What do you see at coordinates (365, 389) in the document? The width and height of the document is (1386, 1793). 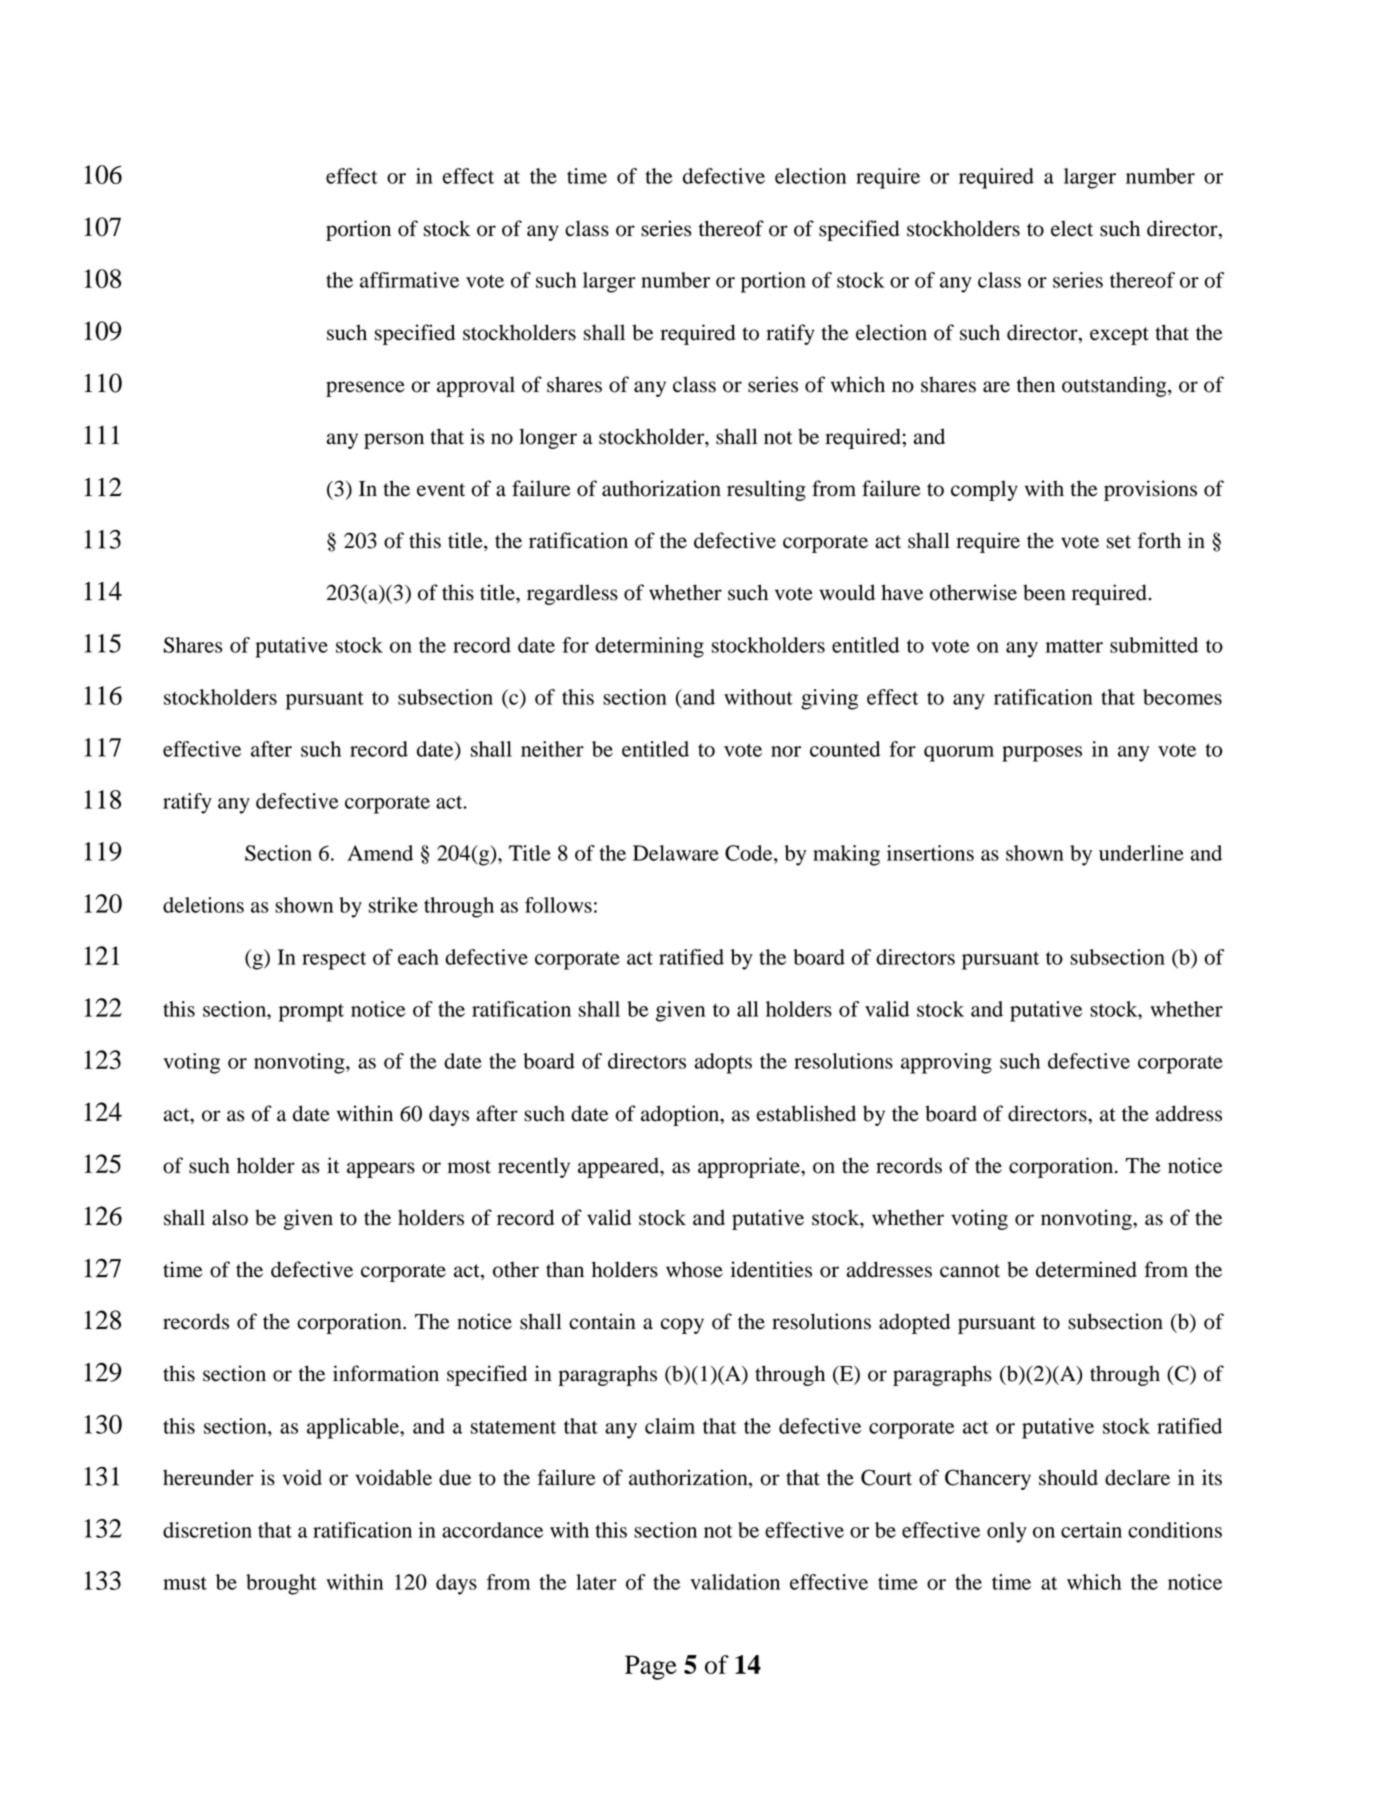 I see `presence` at bounding box center [365, 389].
